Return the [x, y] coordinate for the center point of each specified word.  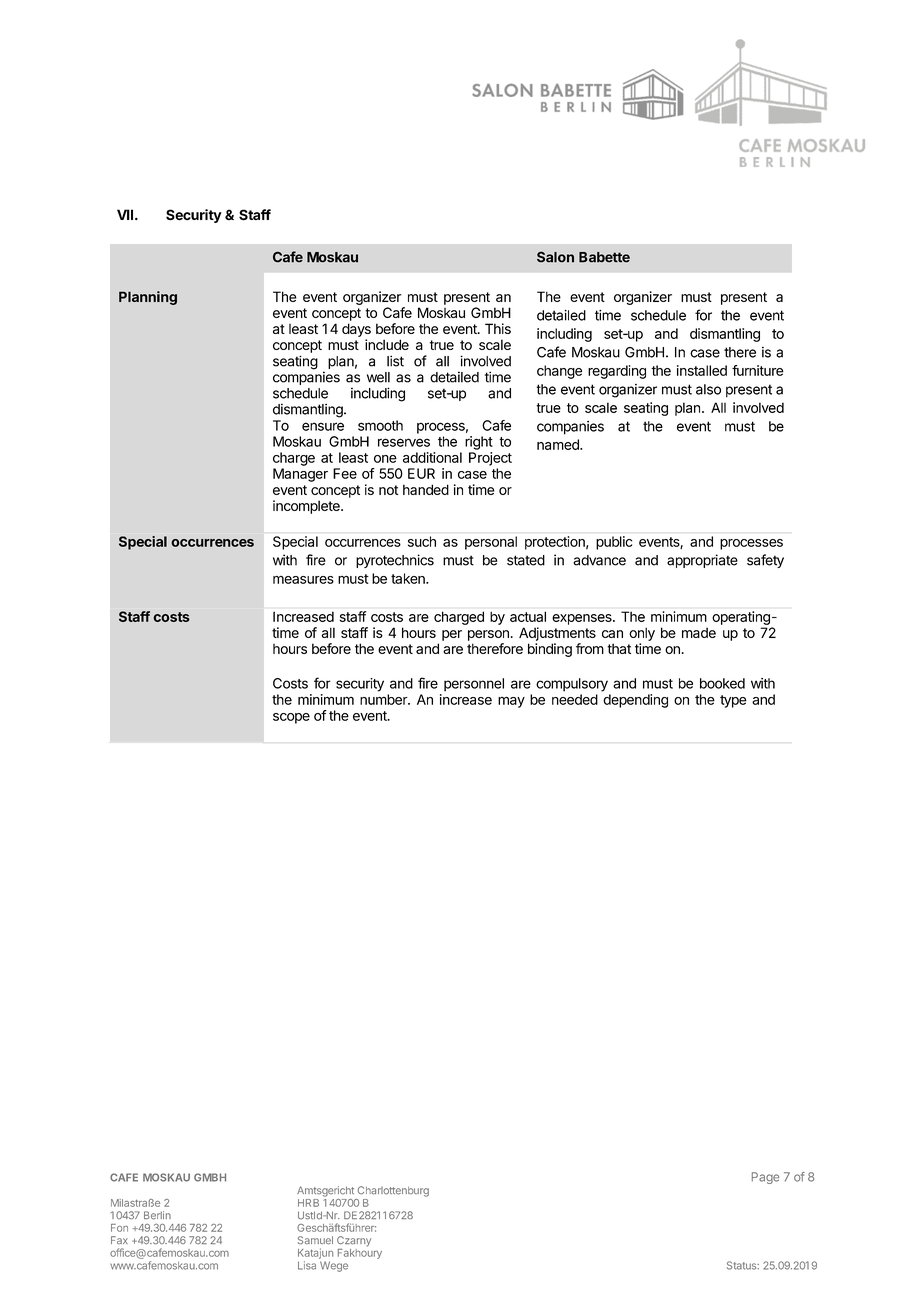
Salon [555, 257]
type [733, 701]
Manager [300, 475]
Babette [604, 257]
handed [426, 489]
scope [291, 718]
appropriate [702, 561]
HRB [308, 1203]
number [384, 699]
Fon [119, 1228]
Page [765, 1178]
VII [125, 214]
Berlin [157, 1215]
